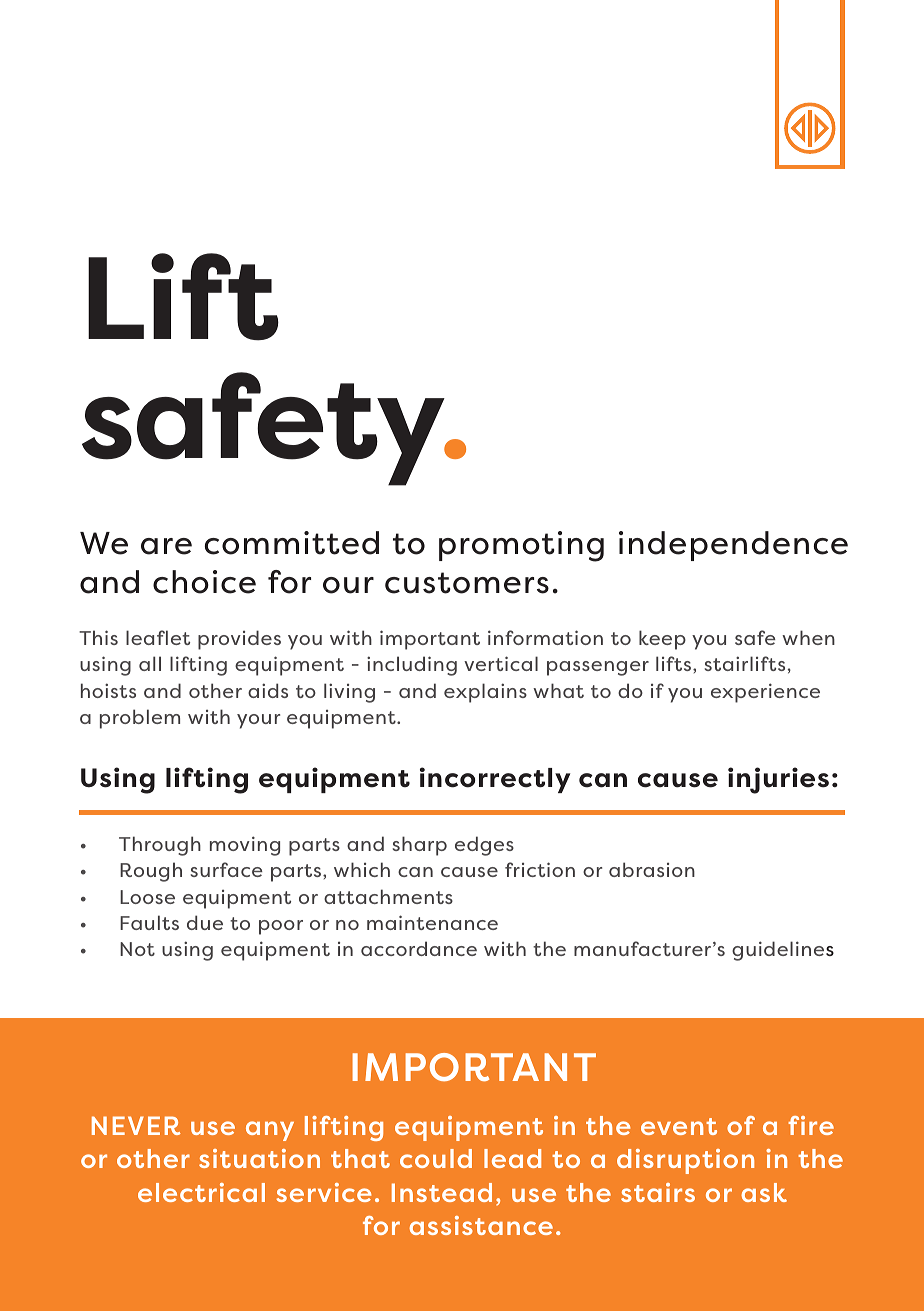  Describe the element at coordinates (442, 1192) in the document. I see `Instead` at that location.
